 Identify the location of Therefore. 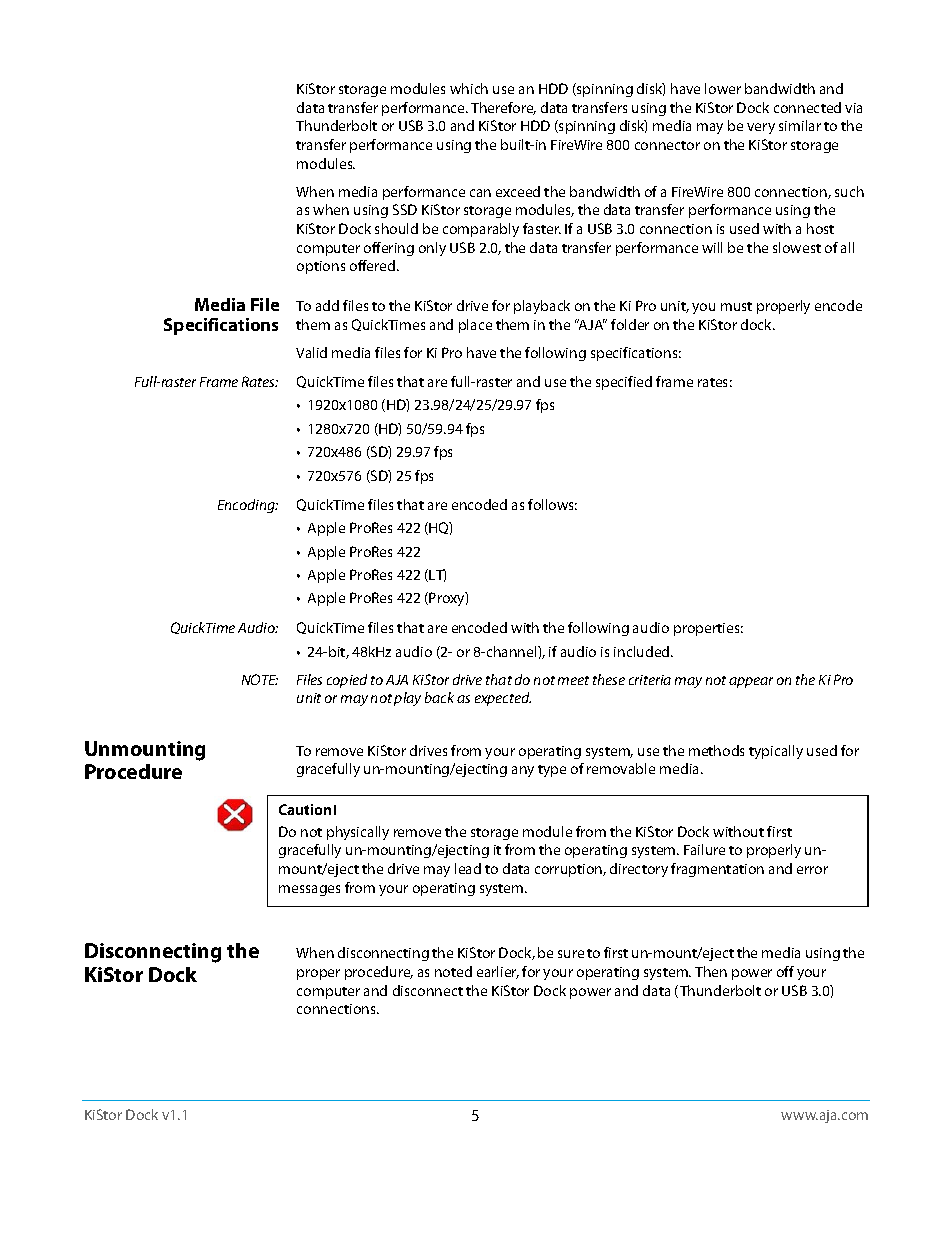
(503, 108).
